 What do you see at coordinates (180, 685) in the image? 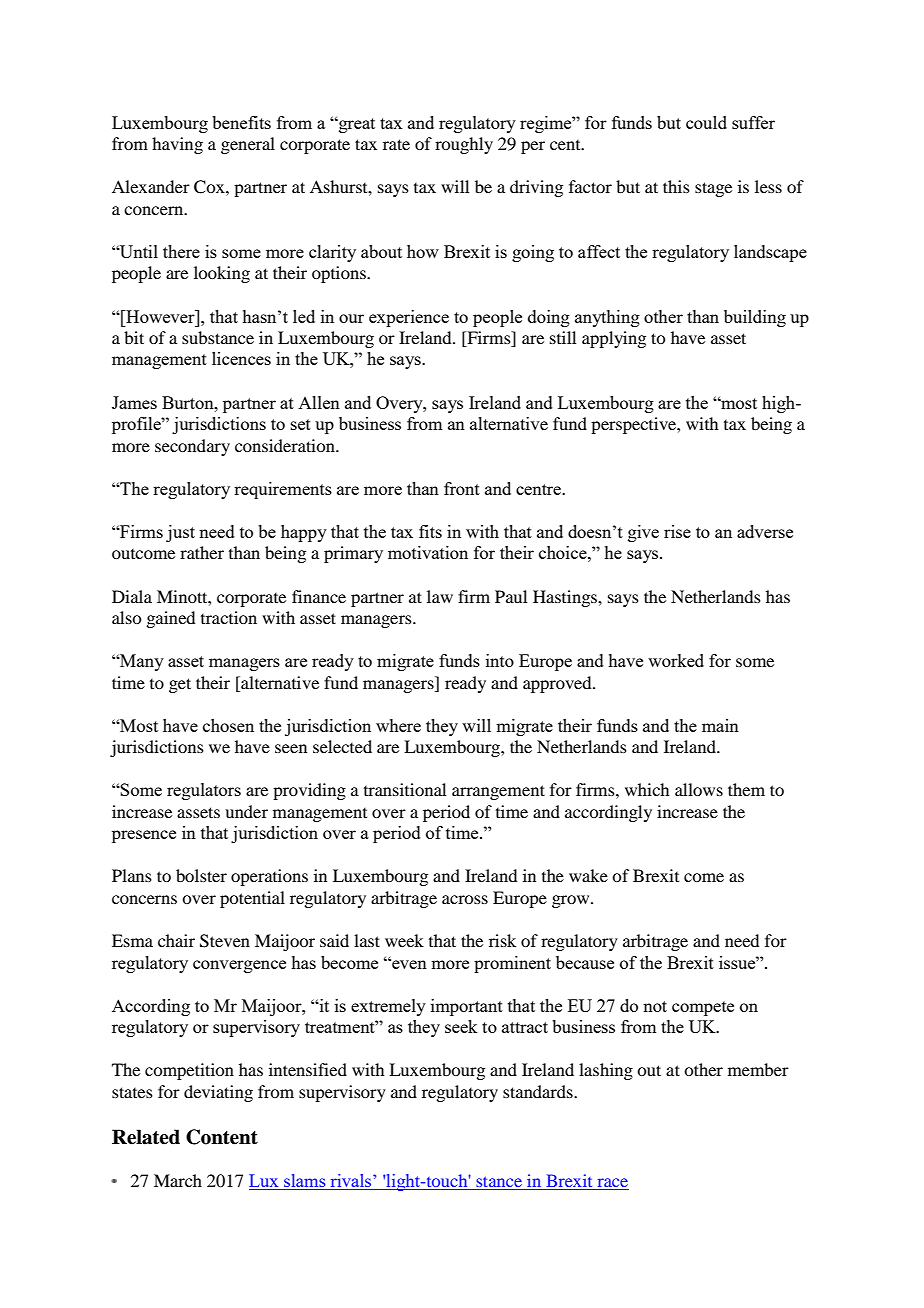
I see `get` at bounding box center [180, 685].
